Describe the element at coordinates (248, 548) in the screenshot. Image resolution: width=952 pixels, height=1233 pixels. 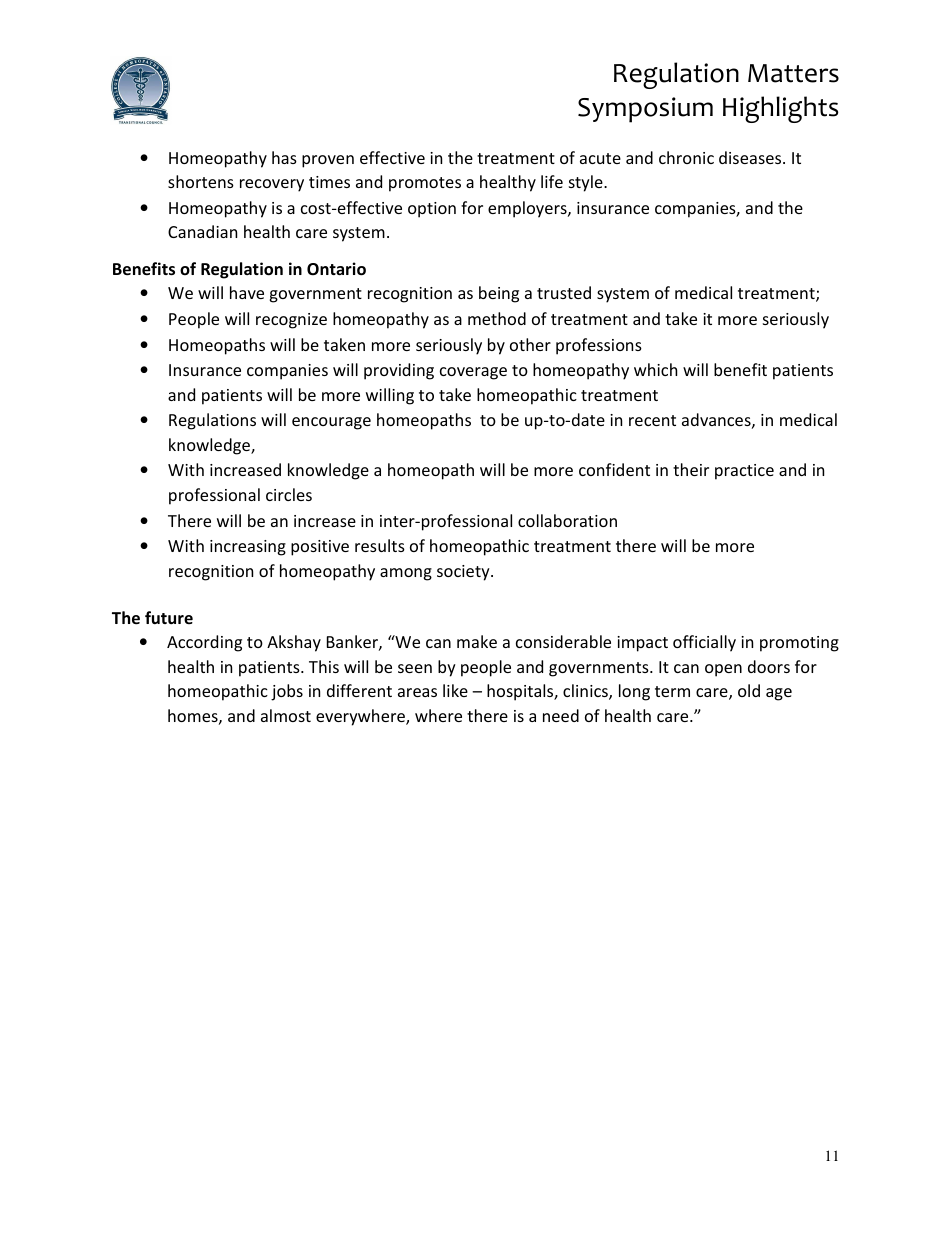
I see `increasing` at that location.
